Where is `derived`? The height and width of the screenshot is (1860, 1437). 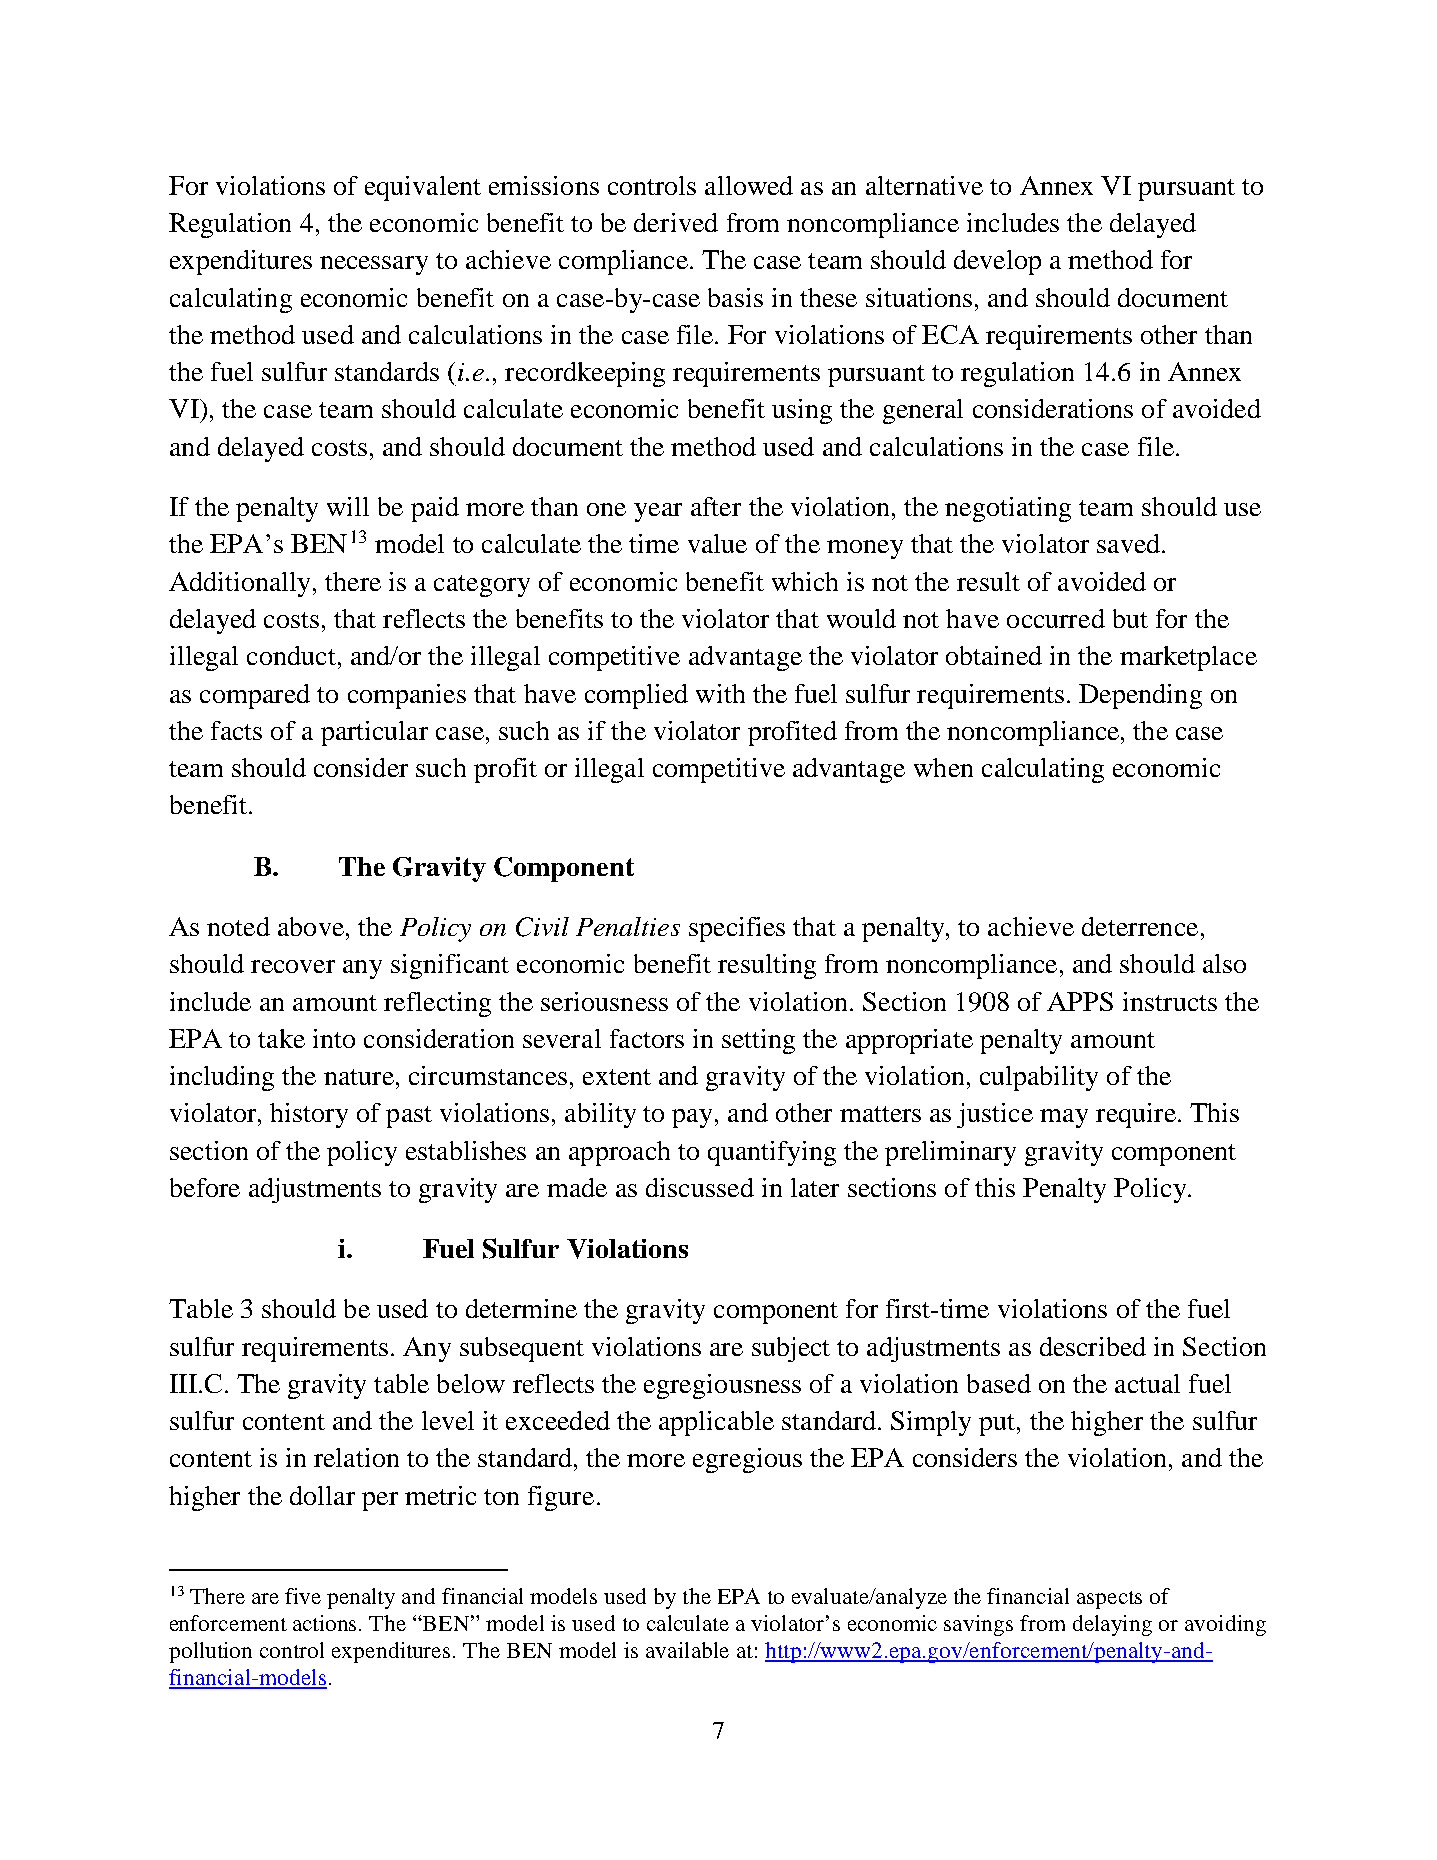 derived is located at coordinates (676, 222).
